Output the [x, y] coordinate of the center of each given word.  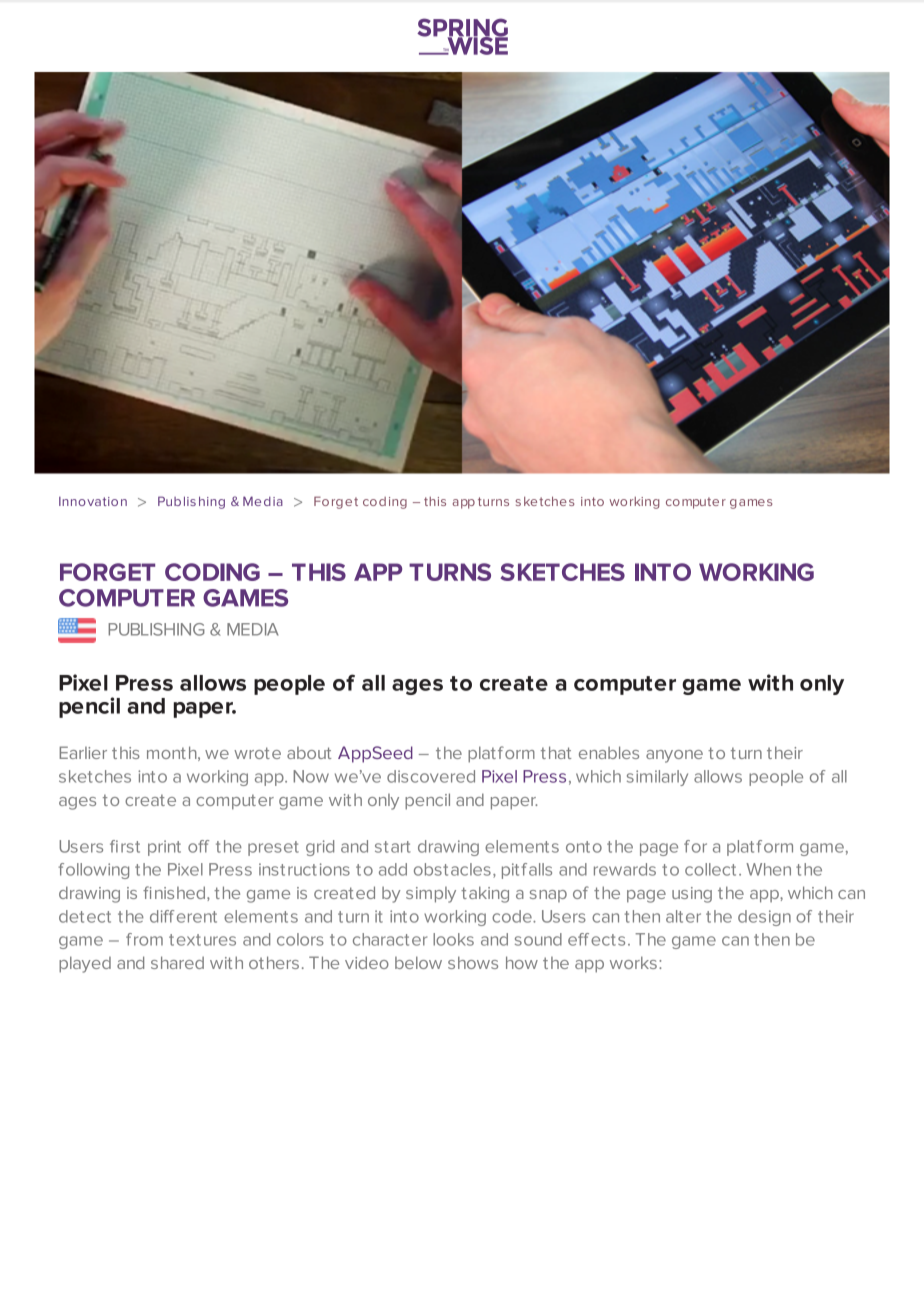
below [418, 962]
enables [609, 752]
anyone [674, 756]
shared [177, 962]
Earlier [83, 752]
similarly [657, 778]
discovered [431, 776]
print [164, 848]
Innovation [93, 501]
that [556, 752]
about [309, 753]
